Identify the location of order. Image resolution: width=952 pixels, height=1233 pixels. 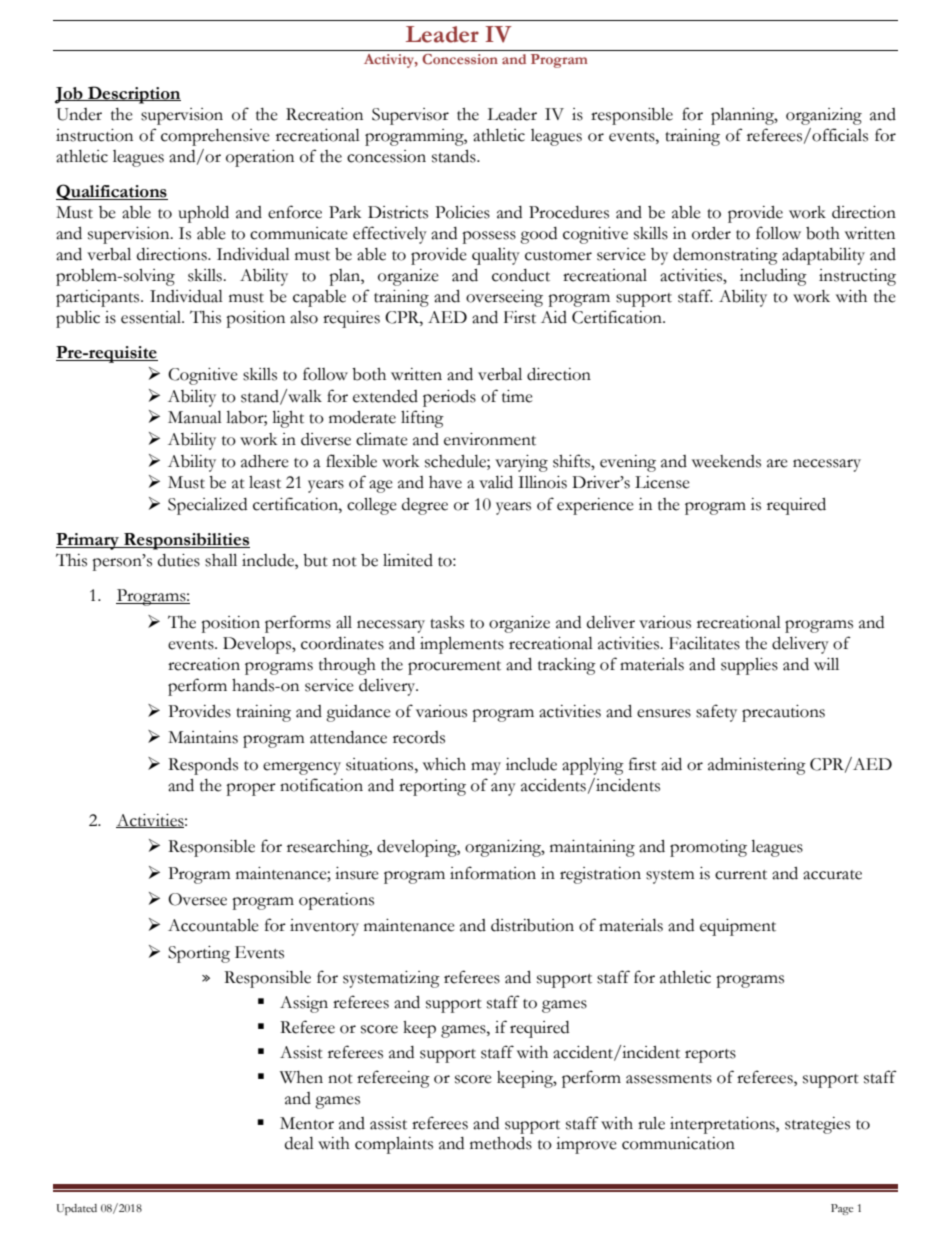
(711, 233).
